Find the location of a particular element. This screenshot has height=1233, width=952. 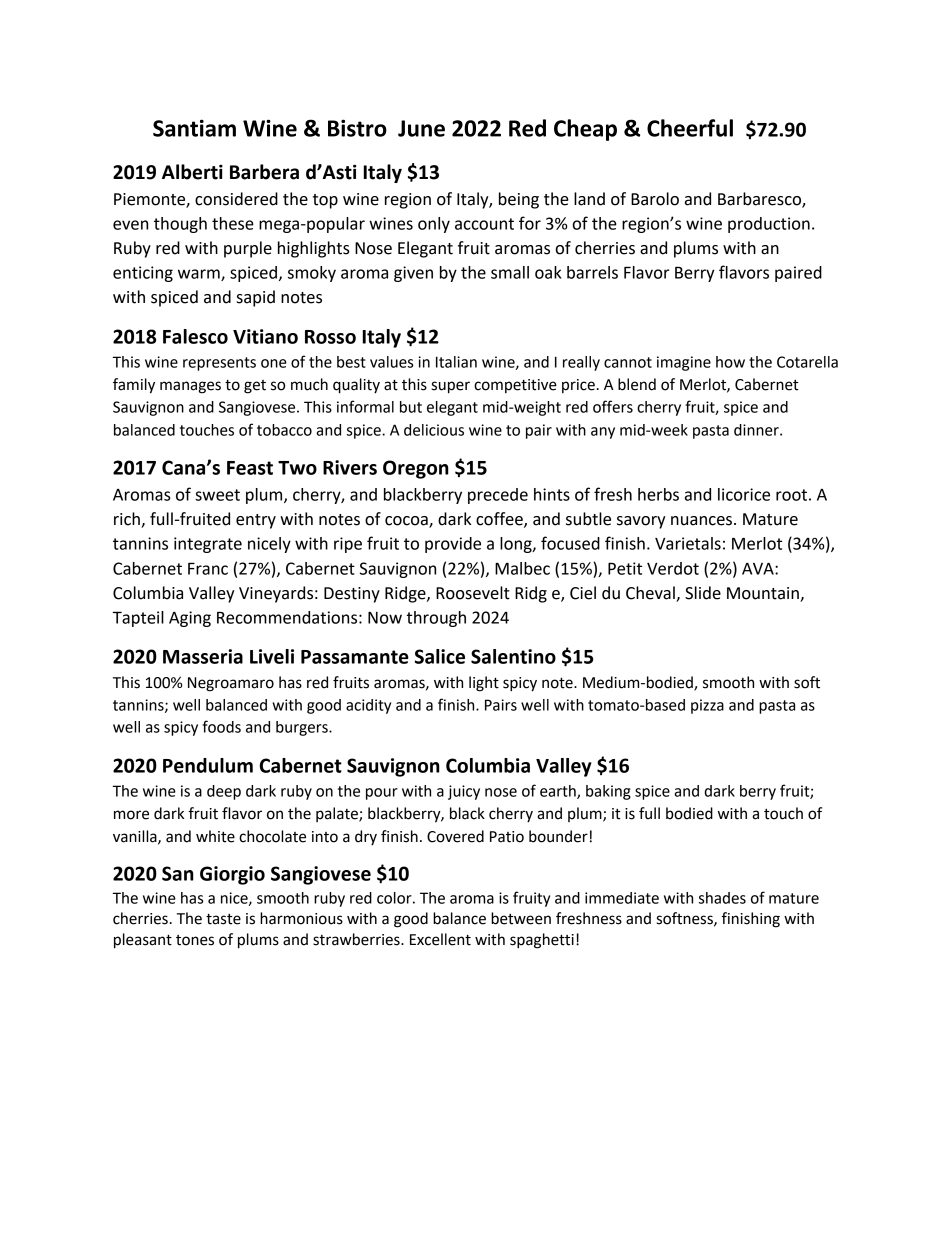

taste is located at coordinates (223, 919).
